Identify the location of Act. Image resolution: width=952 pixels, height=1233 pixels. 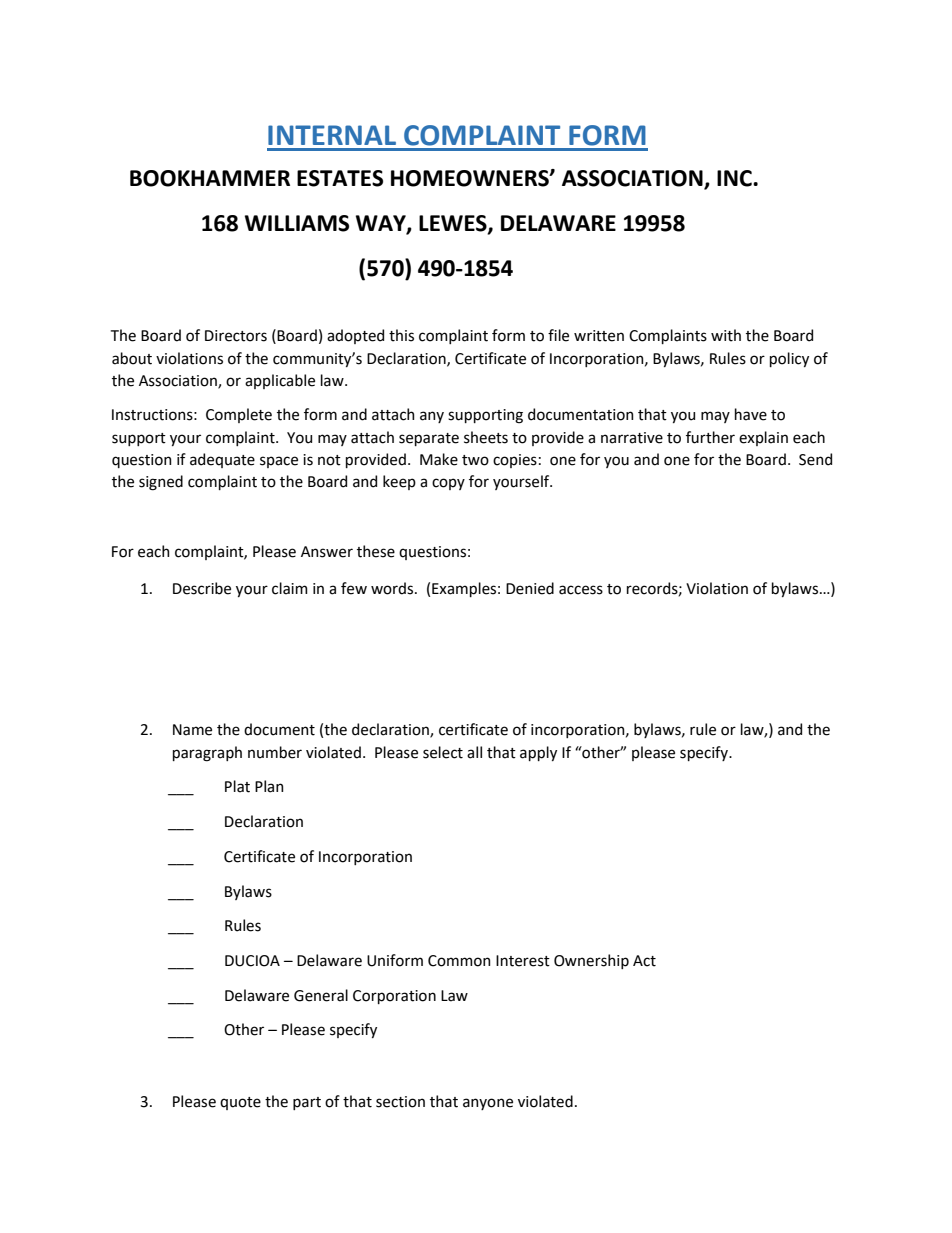
(644, 961).
